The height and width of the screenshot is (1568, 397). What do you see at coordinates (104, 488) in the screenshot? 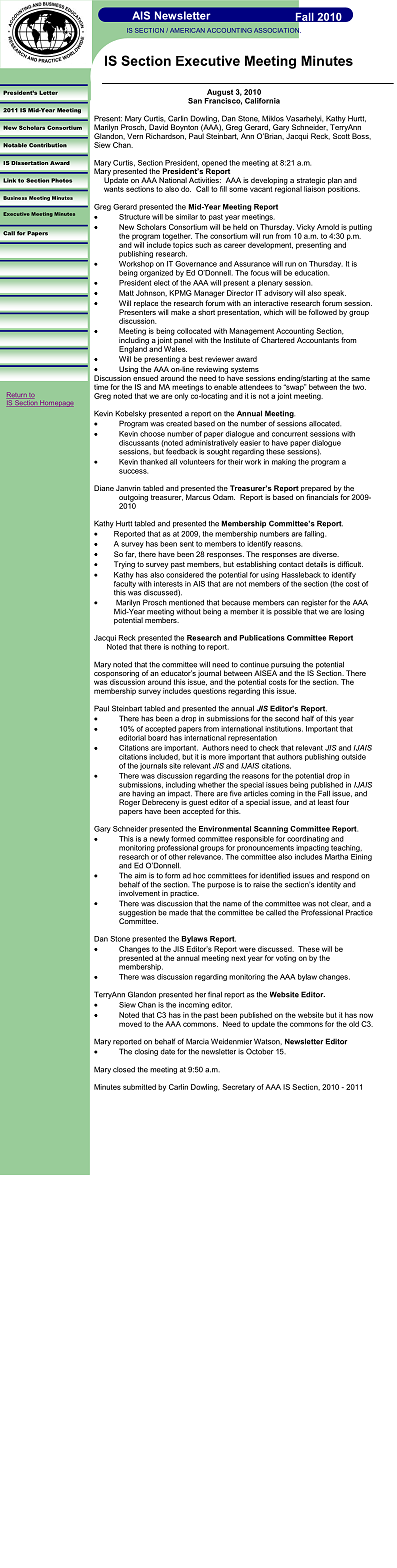
I see `Diane` at bounding box center [104, 488].
